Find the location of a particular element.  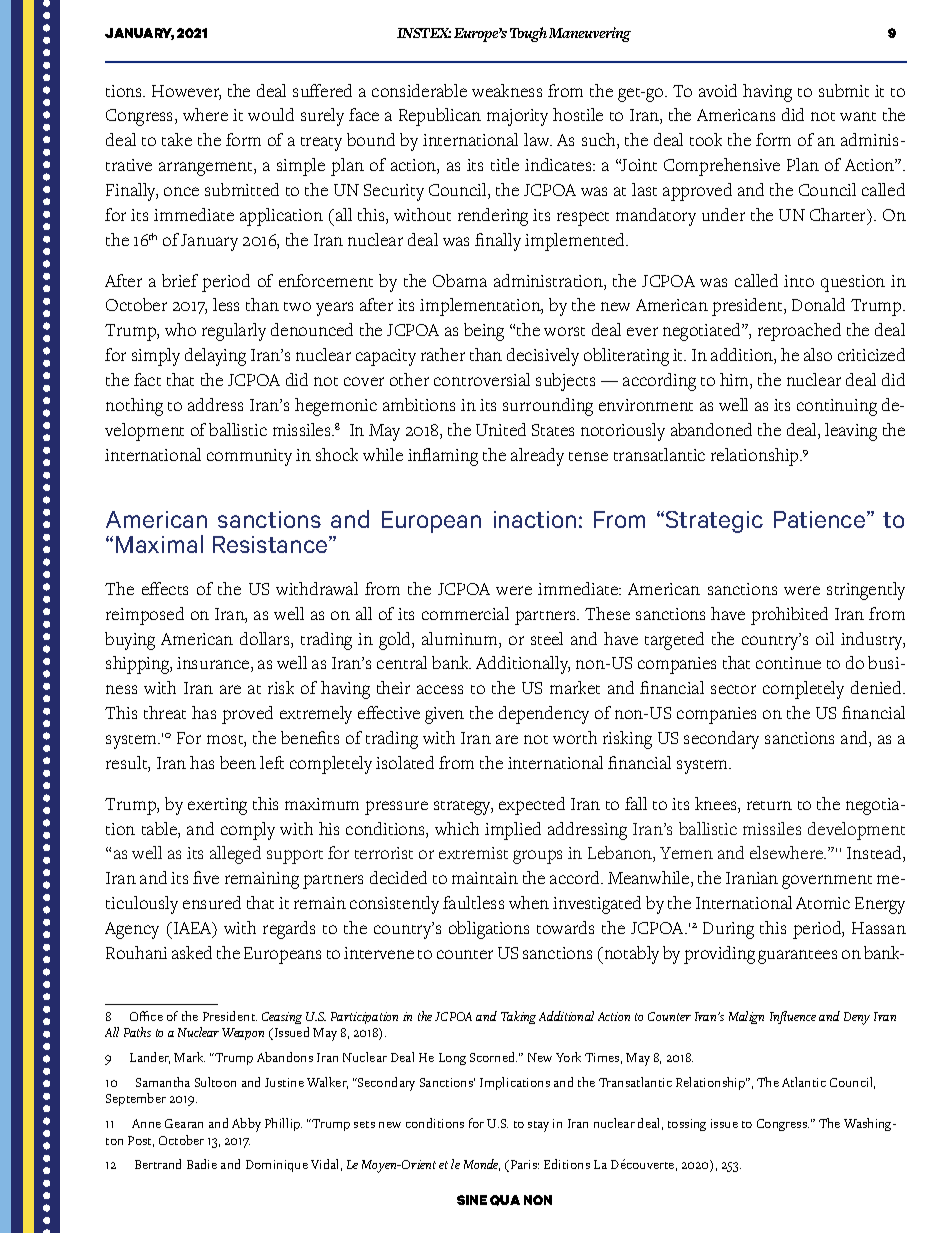

would is located at coordinates (271, 114).
